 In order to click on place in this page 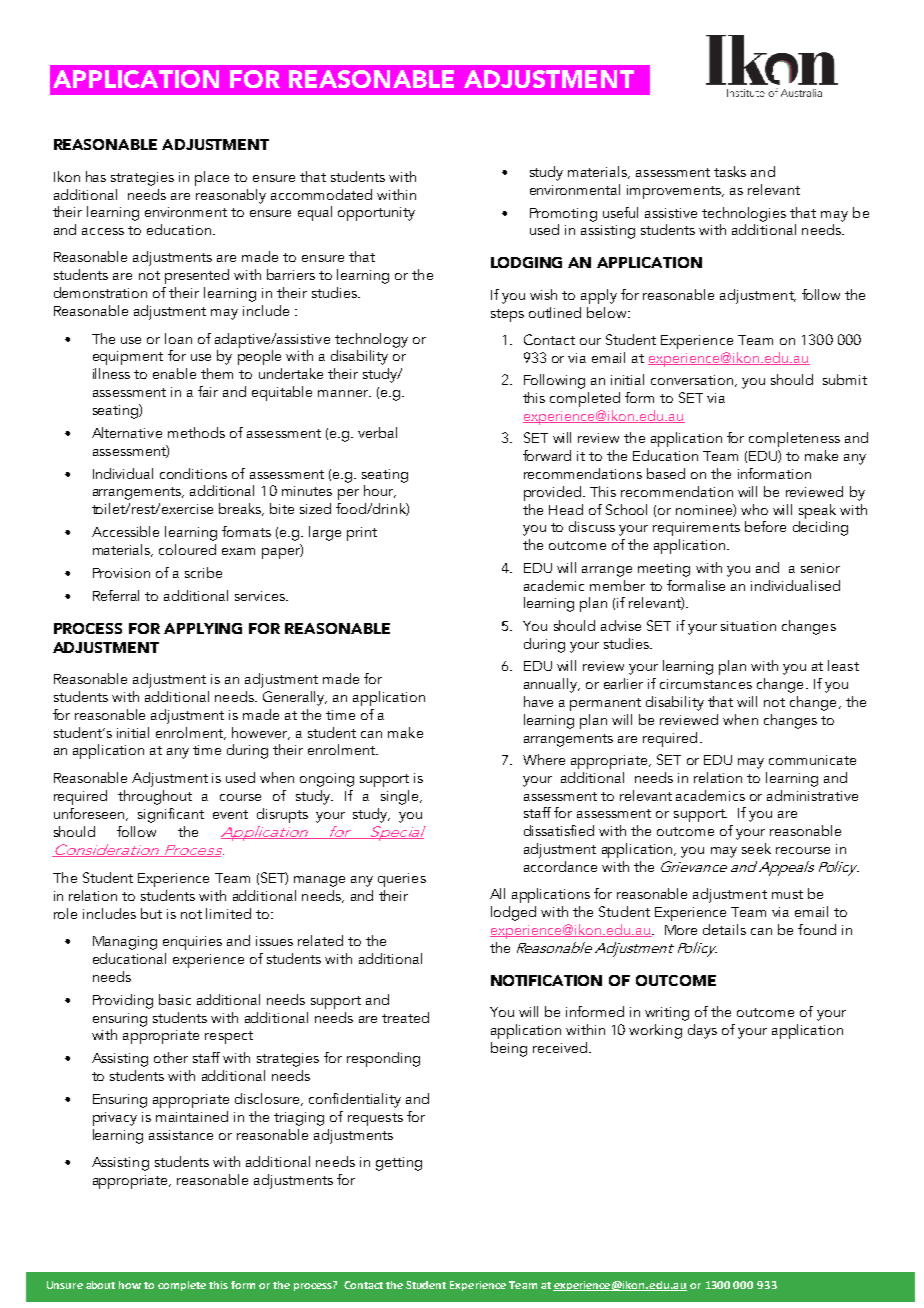, I will do `click(212, 178)`.
